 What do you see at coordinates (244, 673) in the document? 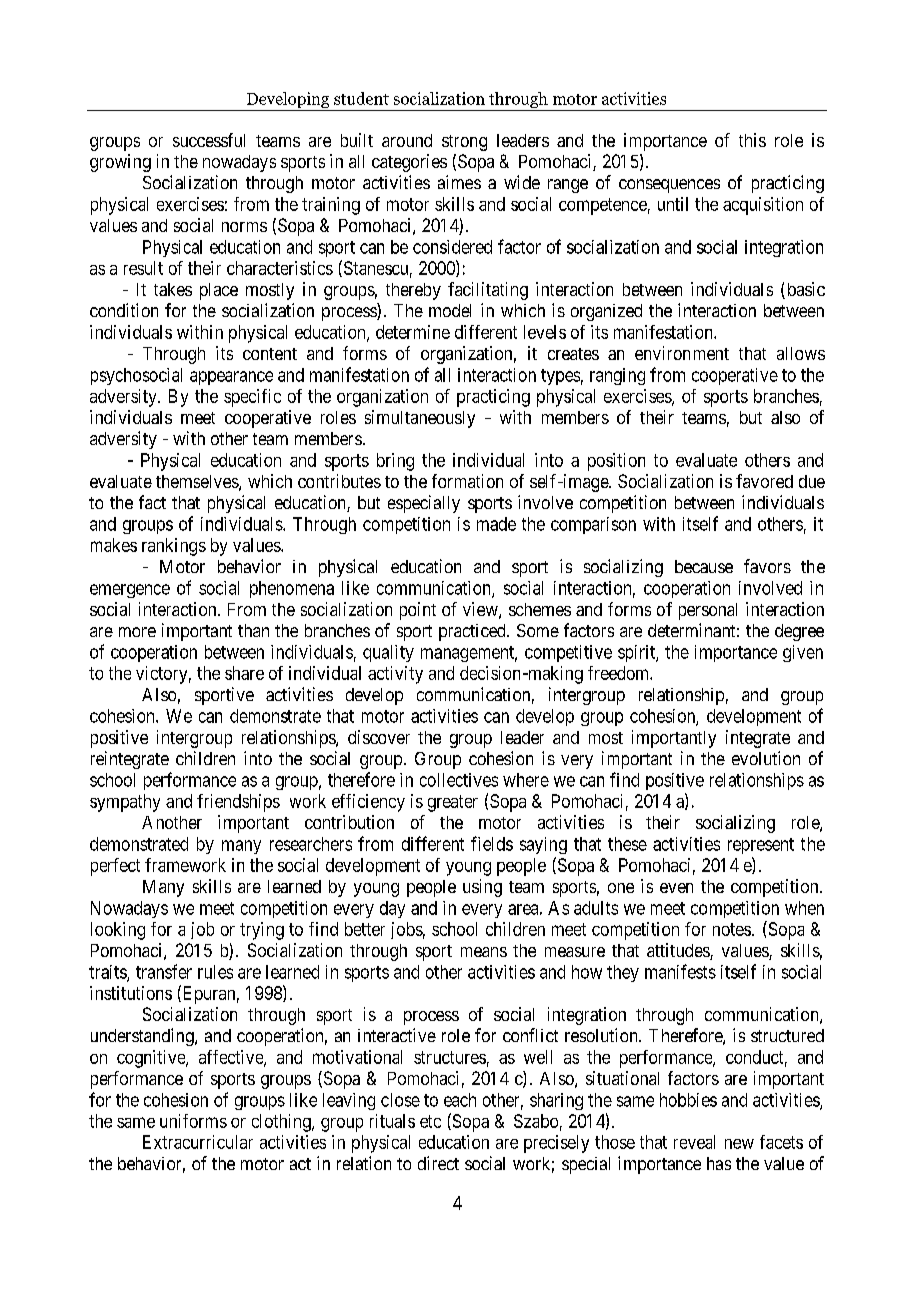
I see `share` at bounding box center [244, 673].
